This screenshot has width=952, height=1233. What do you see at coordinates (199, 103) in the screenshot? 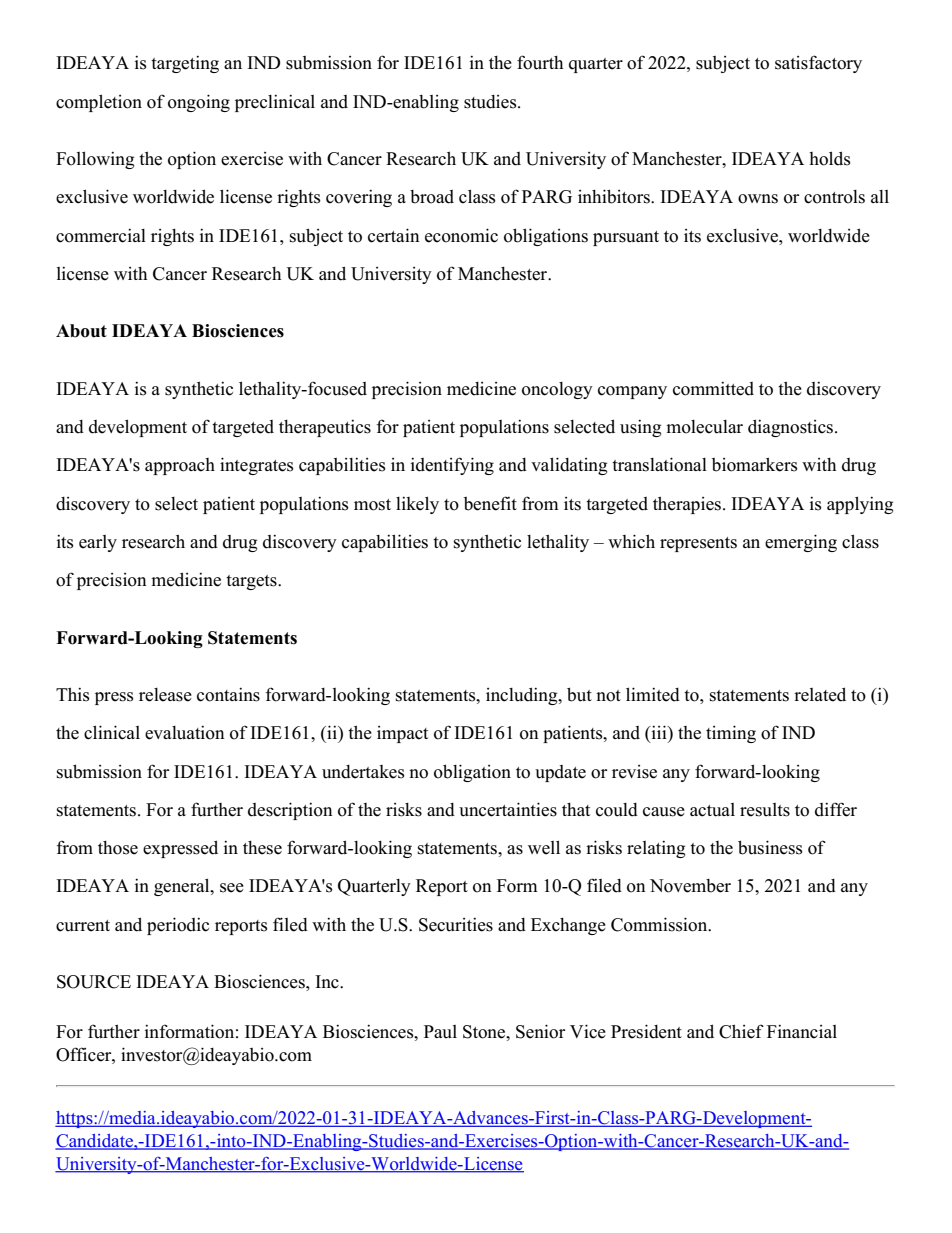
I see `ongoing` at bounding box center [199, 103].
